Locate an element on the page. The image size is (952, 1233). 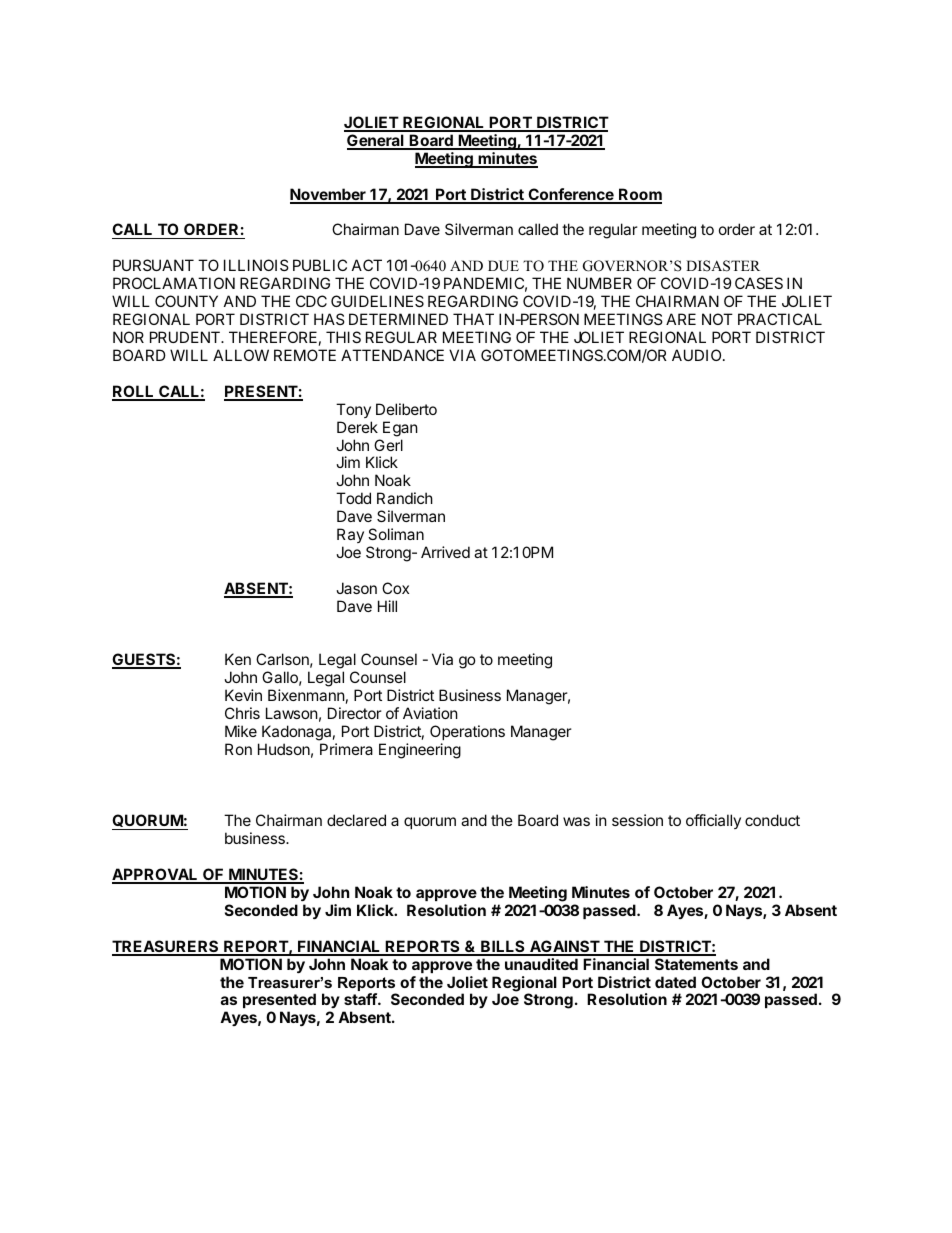
DUE is located at coordinates (503, 266).
